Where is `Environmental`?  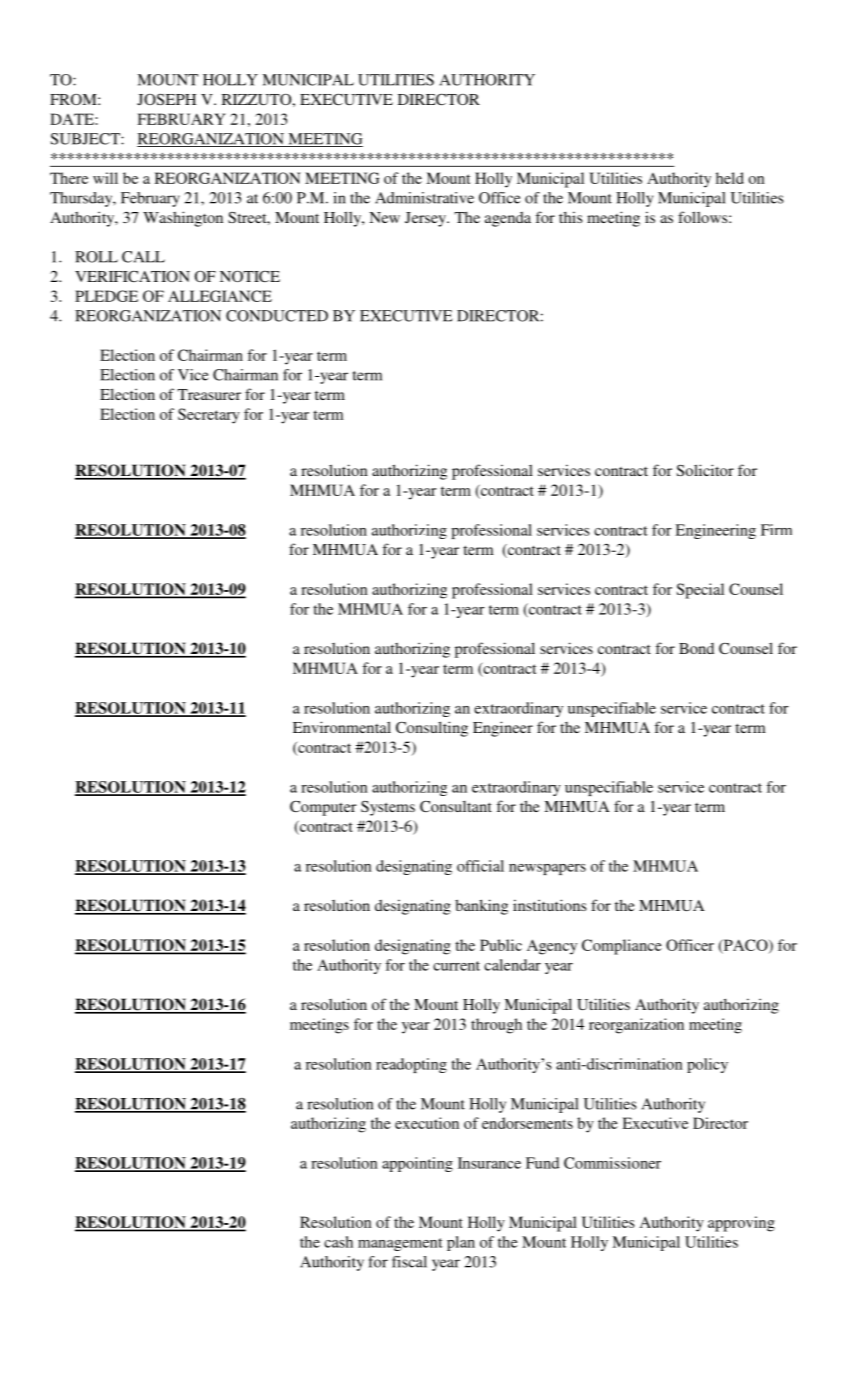 Environmental is located at coordinates (342, 727).
